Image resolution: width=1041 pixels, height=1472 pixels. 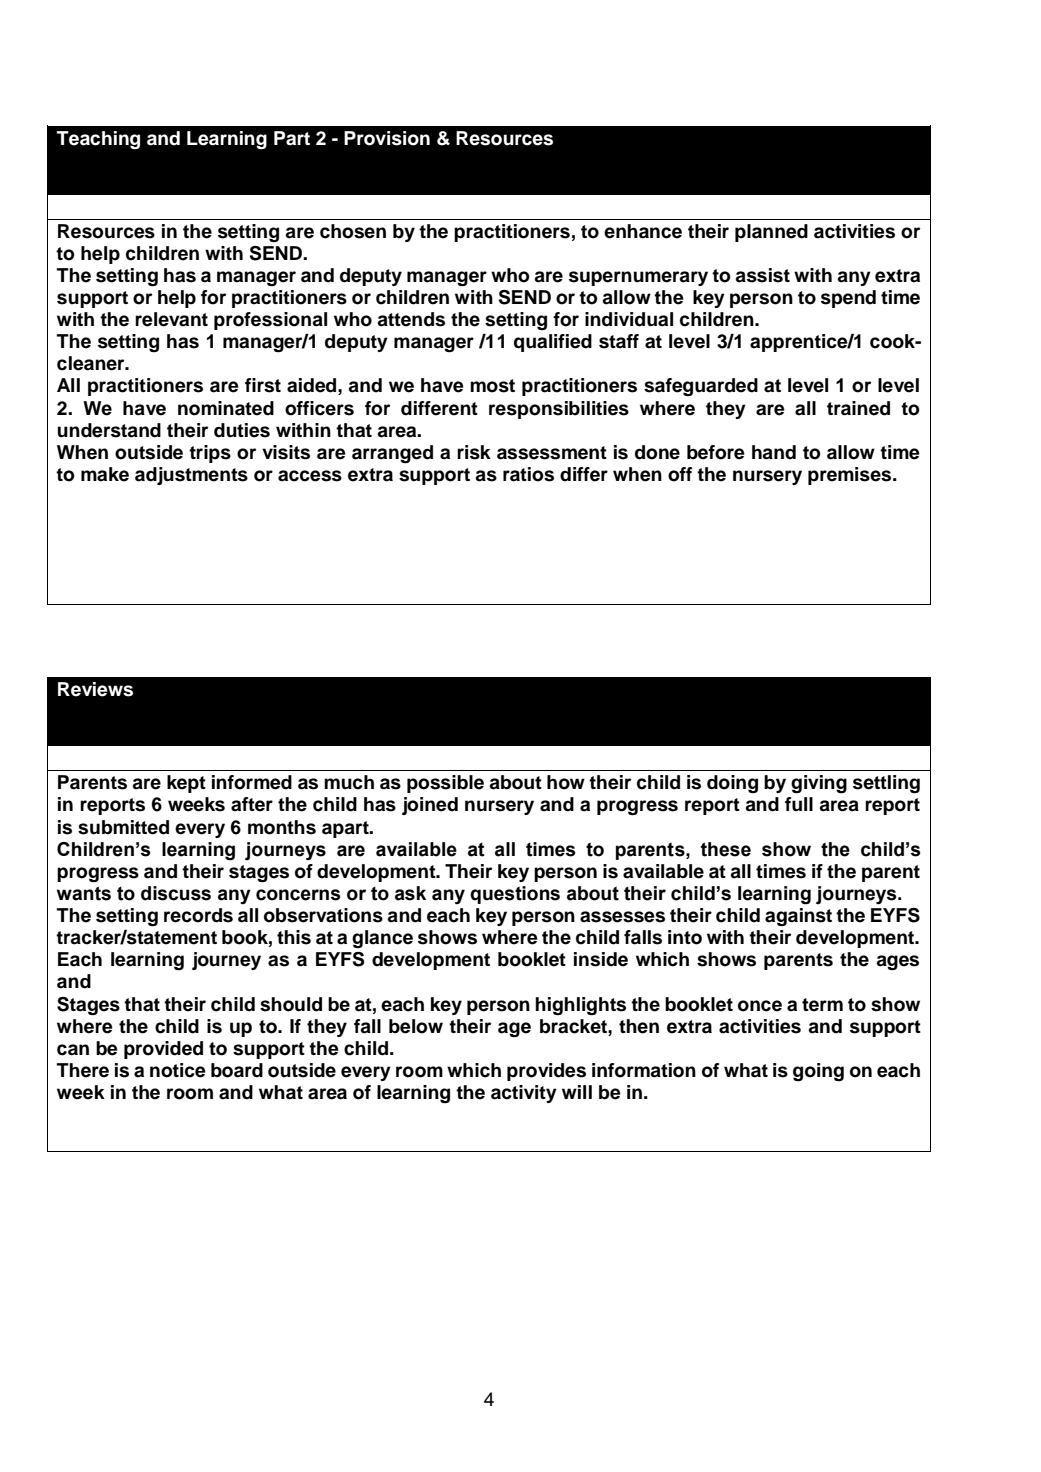 I want to click on ratios, so click(x=528, y=474).
